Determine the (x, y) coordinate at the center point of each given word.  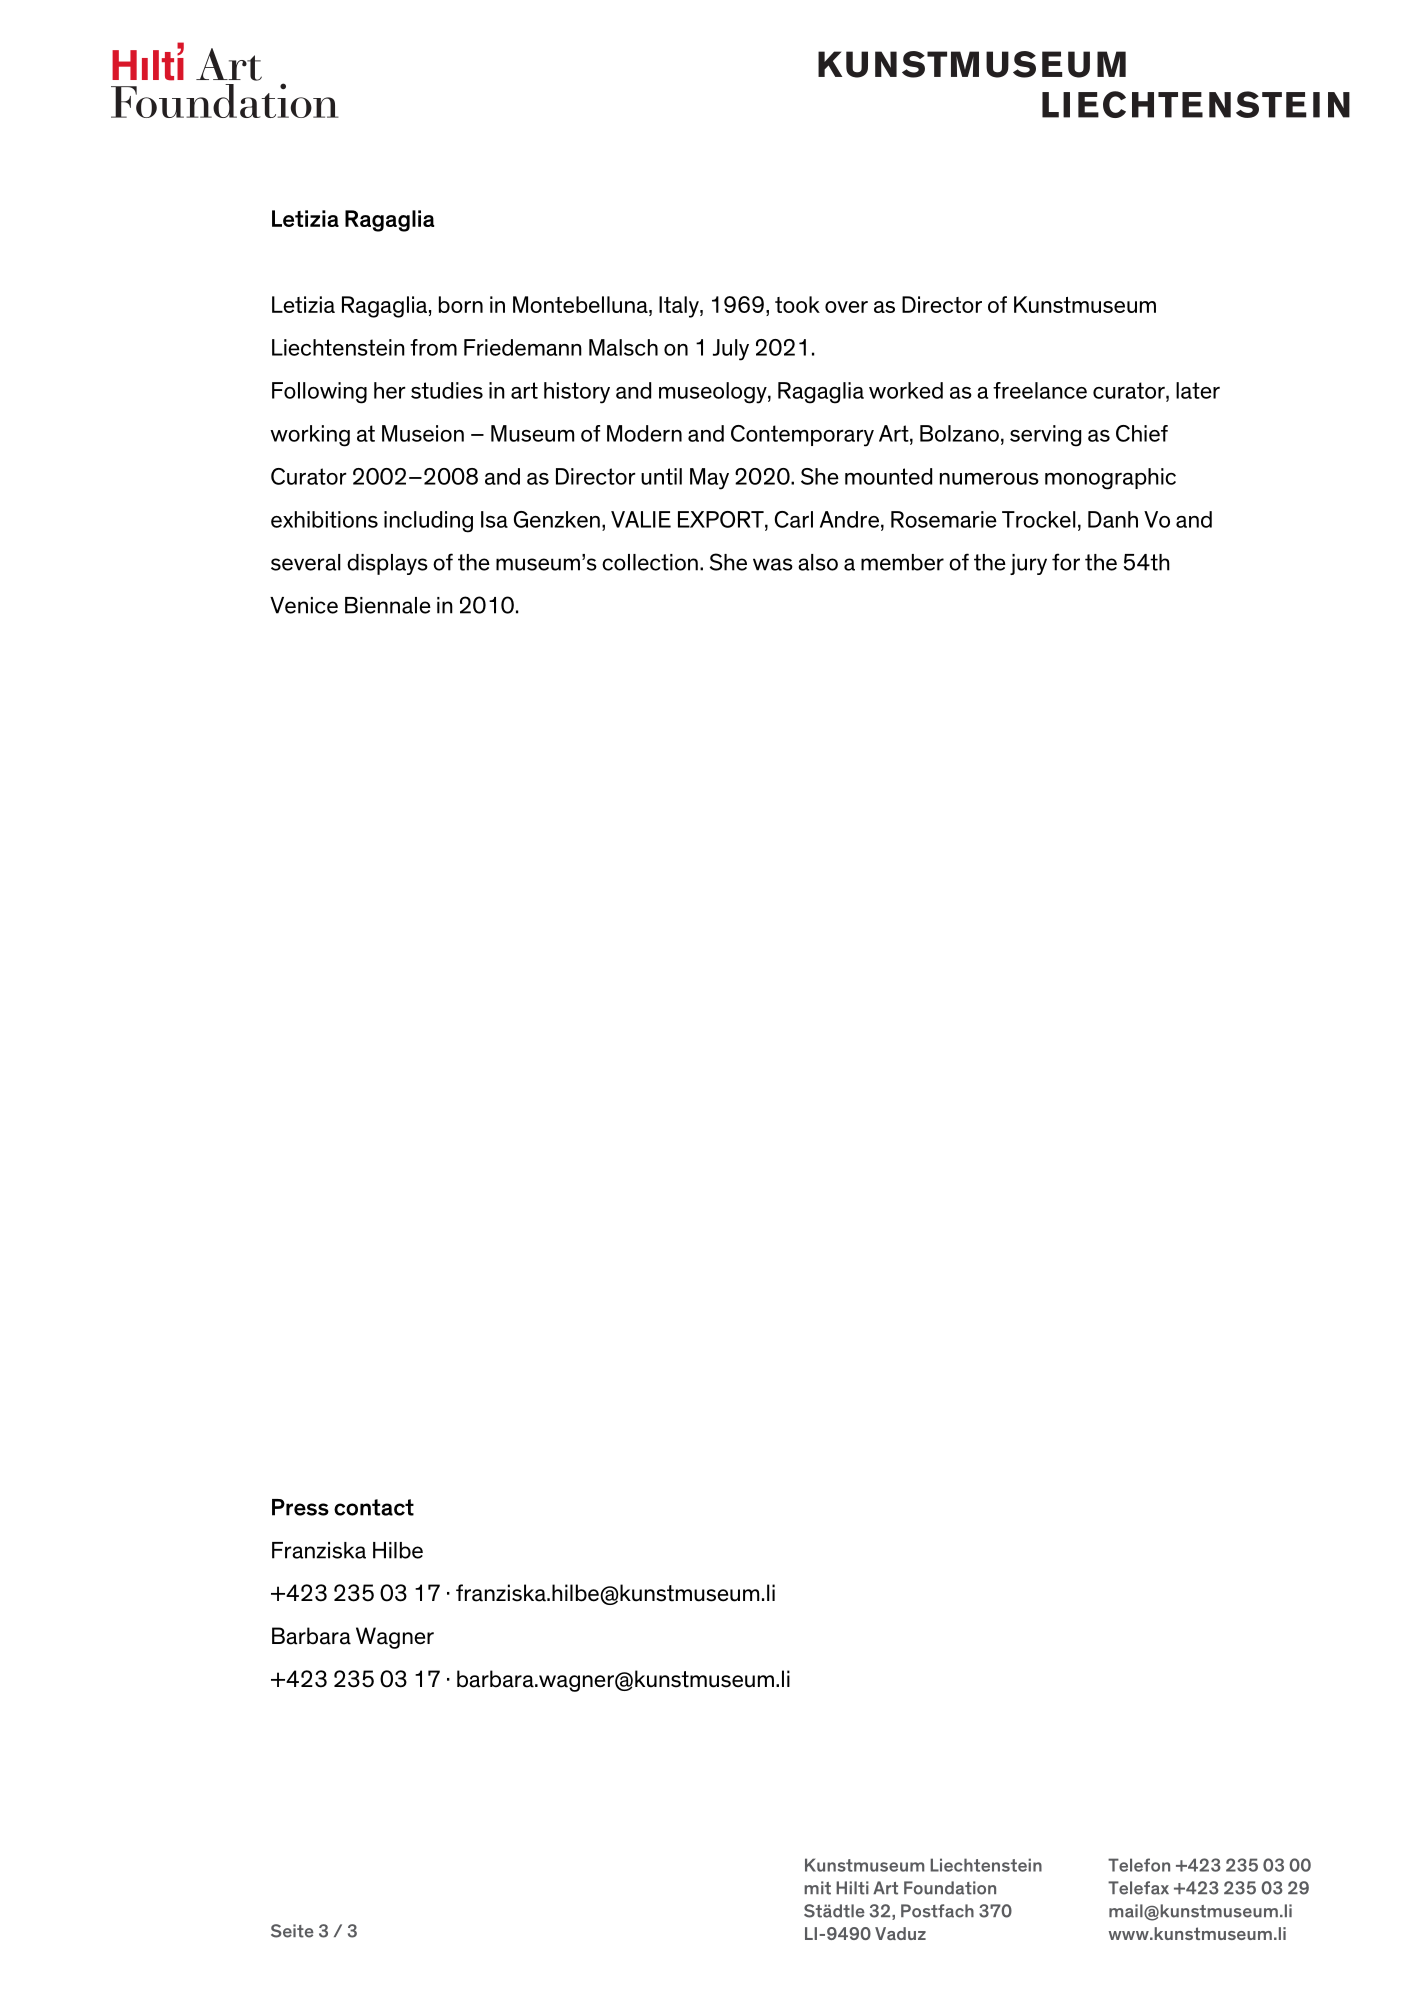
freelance (1040, 390)
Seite (292, 1931)
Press (300, 1507)
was (773, 564)
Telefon (1139, 1865)
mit (817, 1888)
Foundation (950, 1888)
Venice (304, 605)
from (433, 347)
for (1066, 562)
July (731, 350)
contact (374, 1507)
